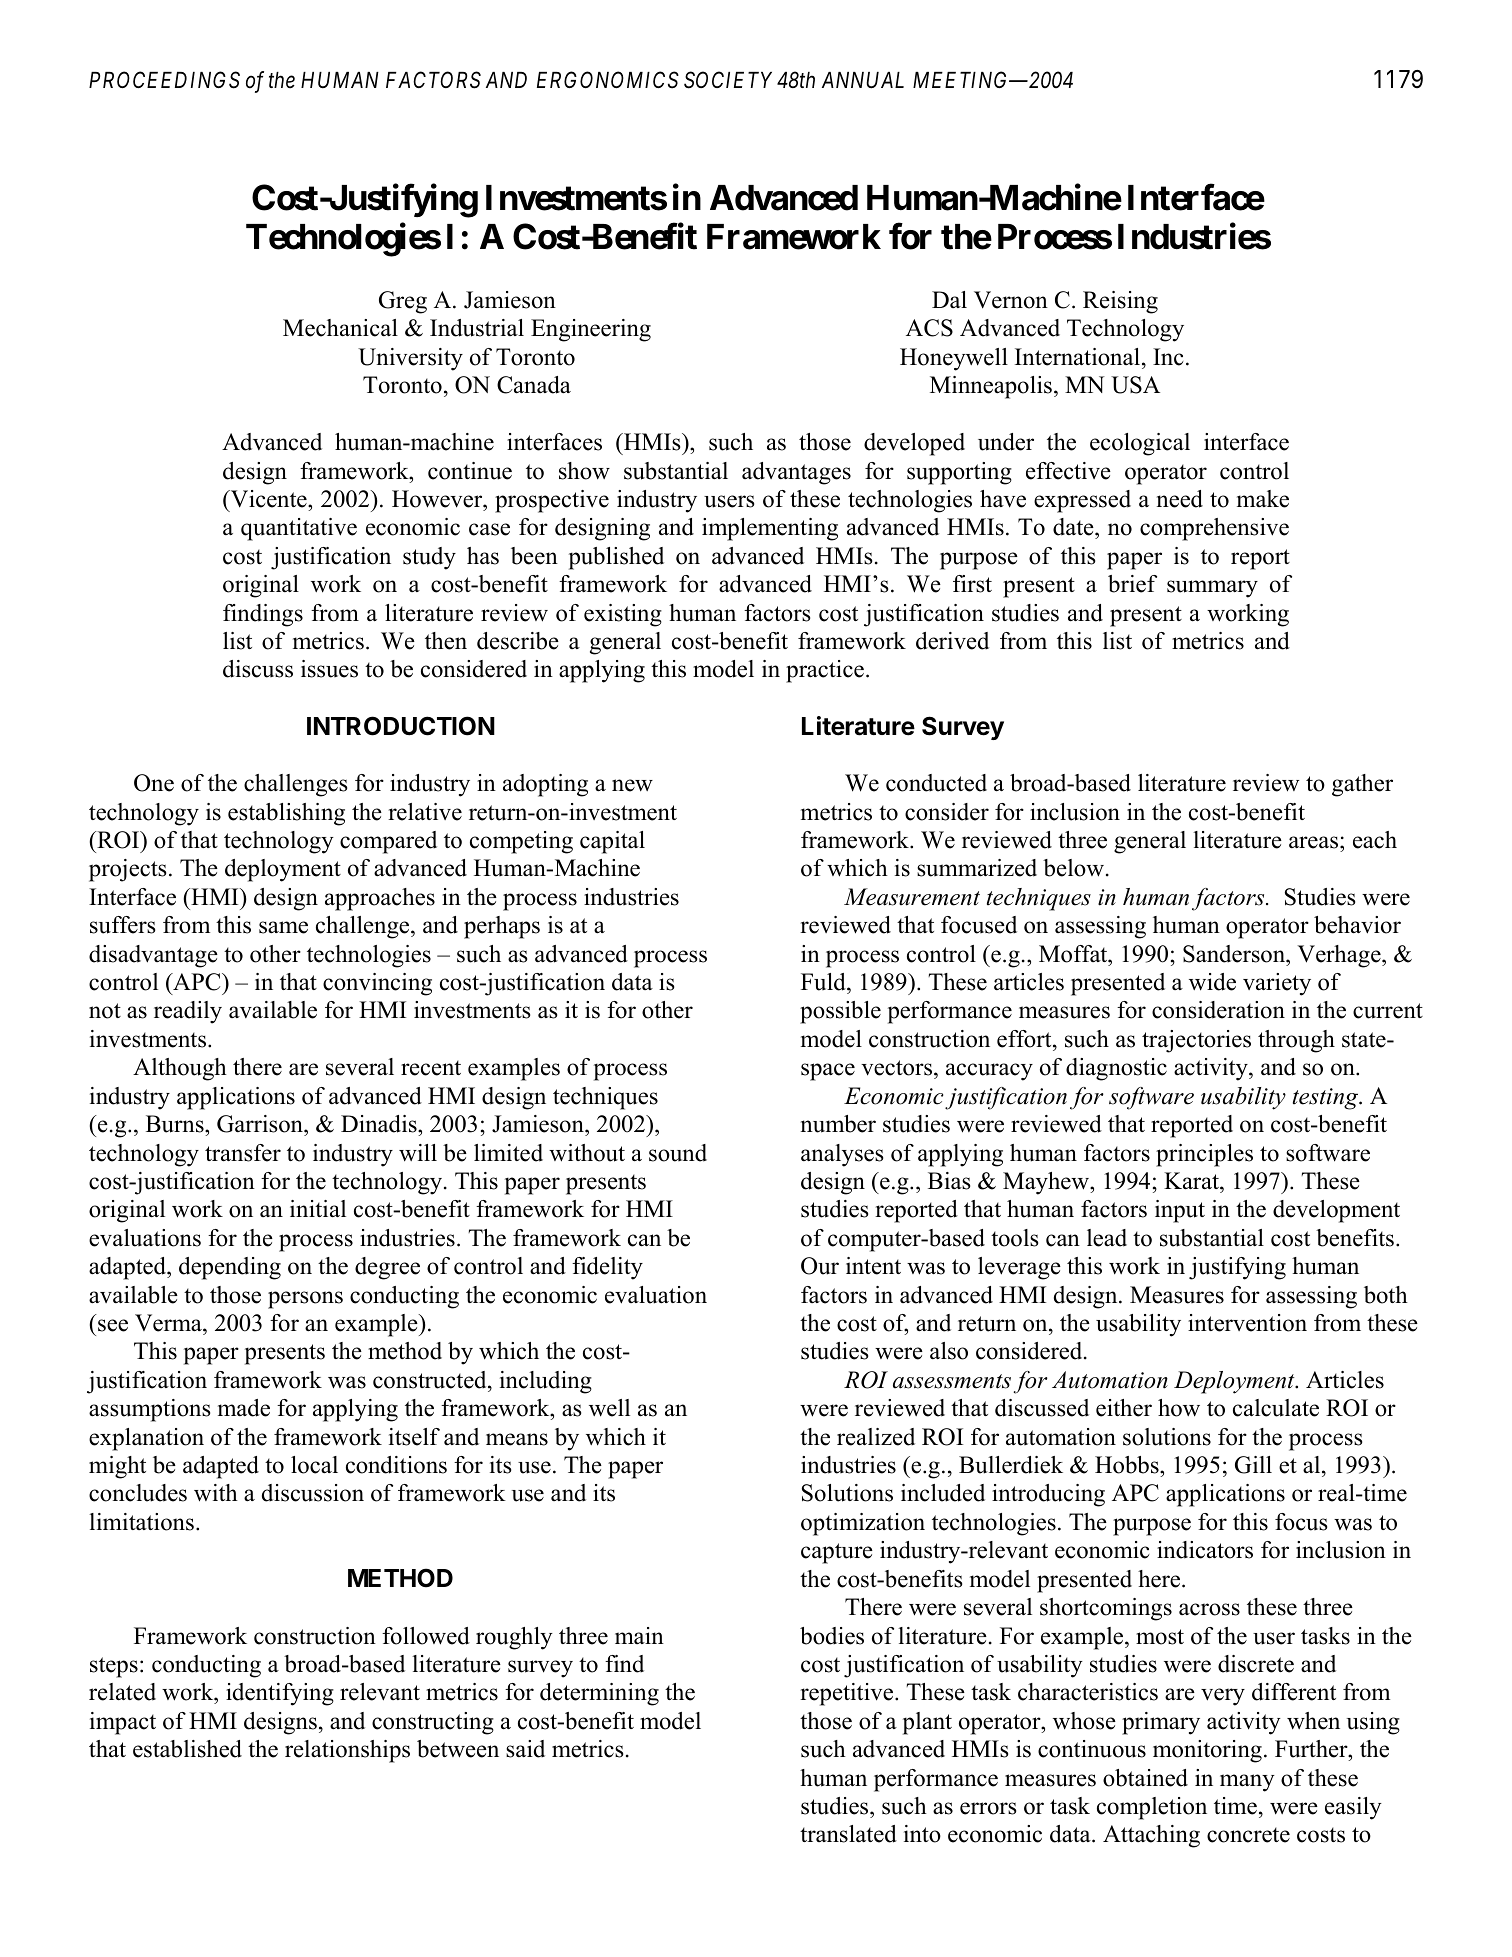 The height and width of the screenshot is (1957, 1512). I want to click on translated, so click(848, 1834).
